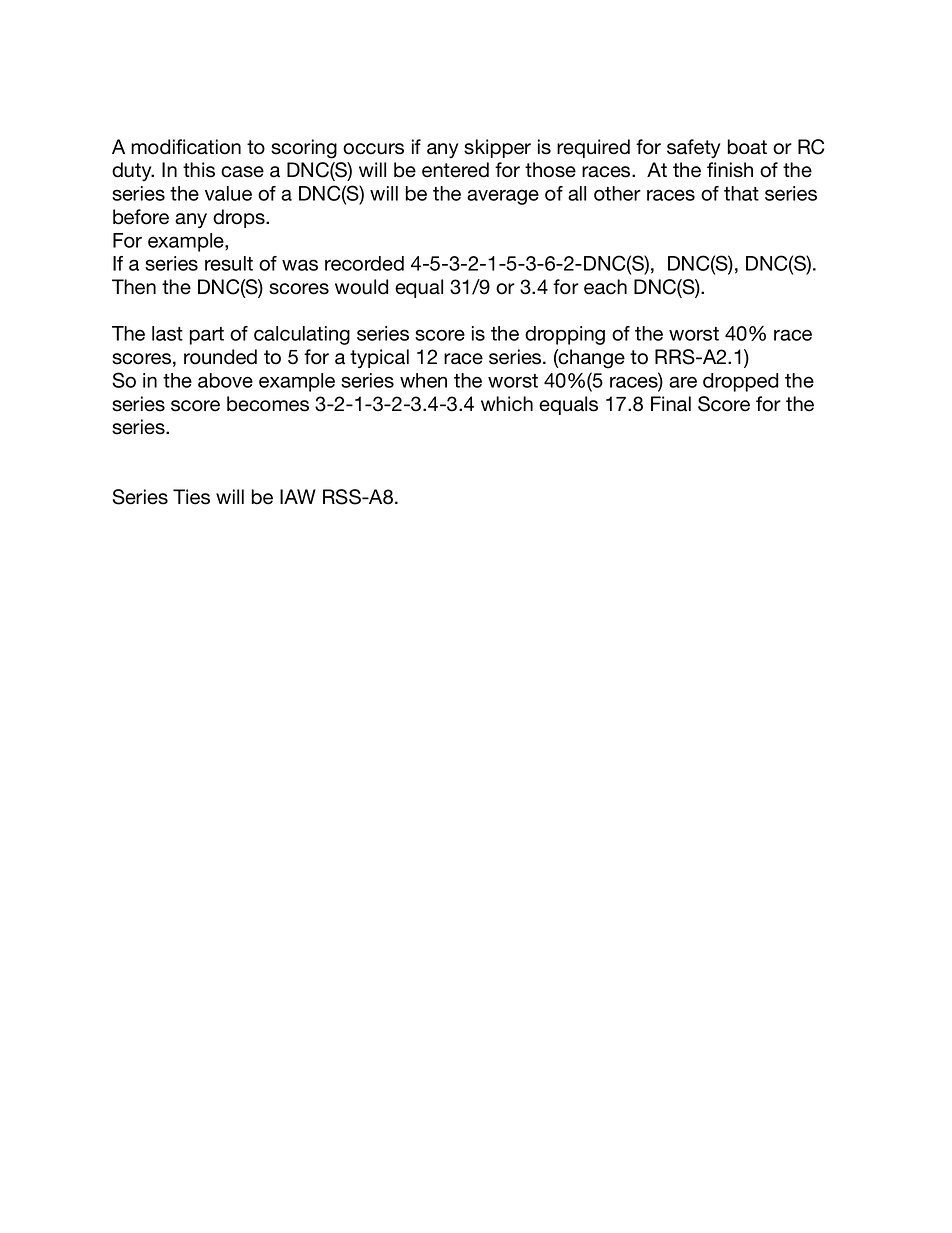  I want to click on drops, so click(240, 218).
